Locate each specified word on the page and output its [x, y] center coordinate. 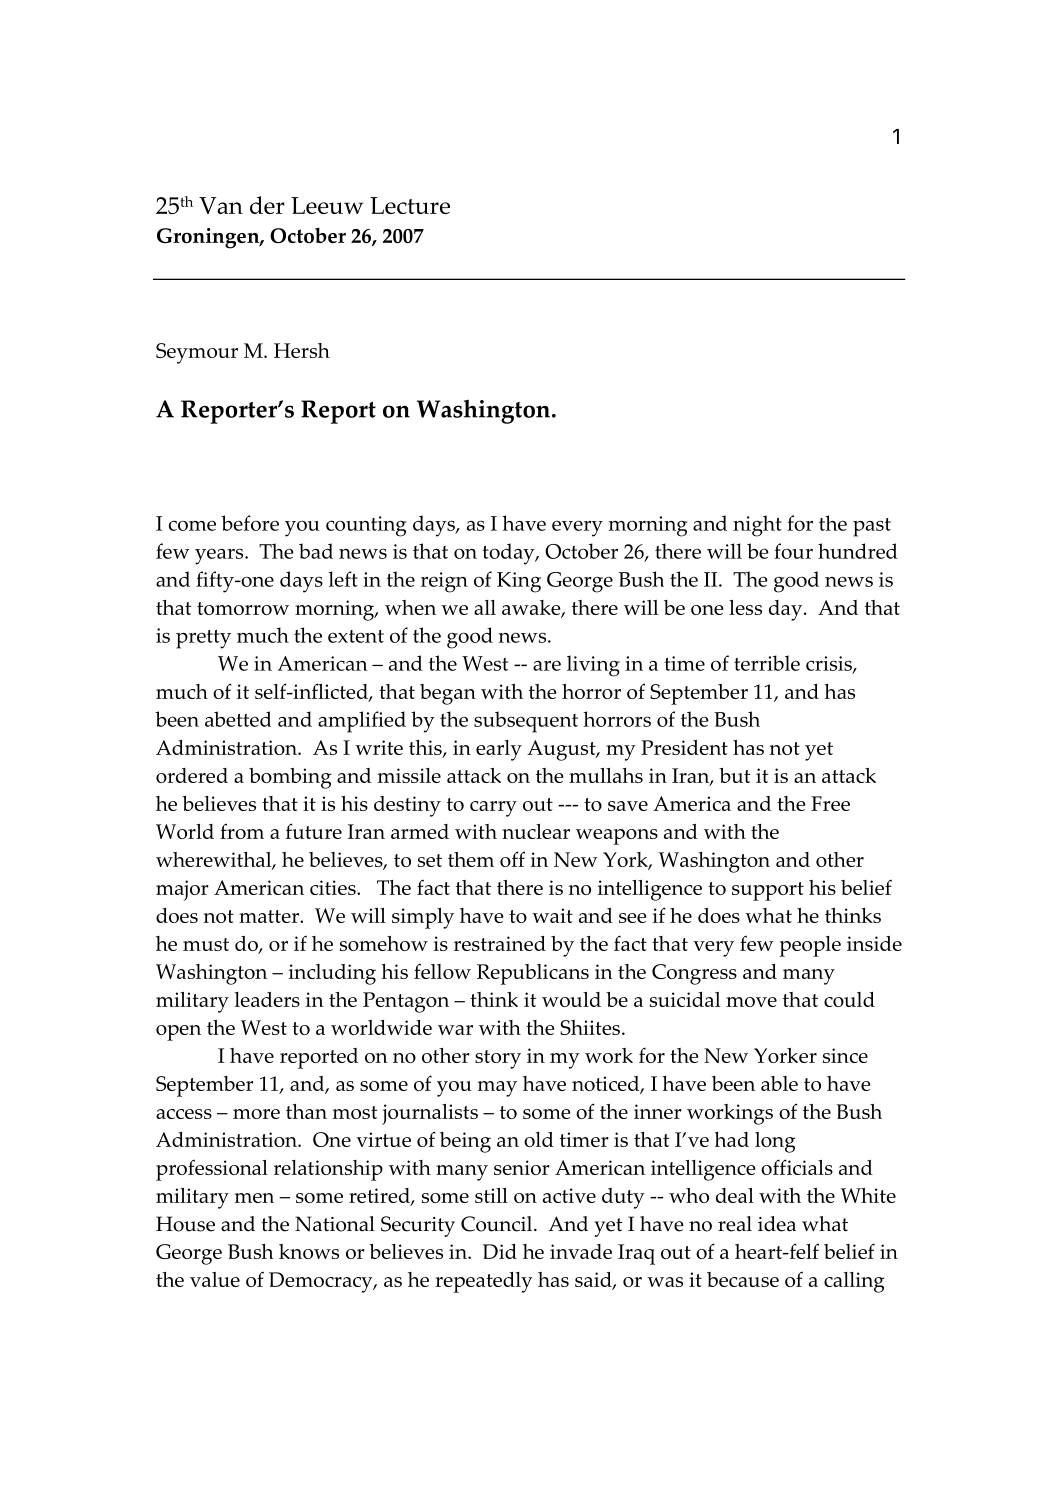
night [757, 526]
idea [777, 1224]
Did [500, 1251]
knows [309, 1251]
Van [221, 205]
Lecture [410, 205]
